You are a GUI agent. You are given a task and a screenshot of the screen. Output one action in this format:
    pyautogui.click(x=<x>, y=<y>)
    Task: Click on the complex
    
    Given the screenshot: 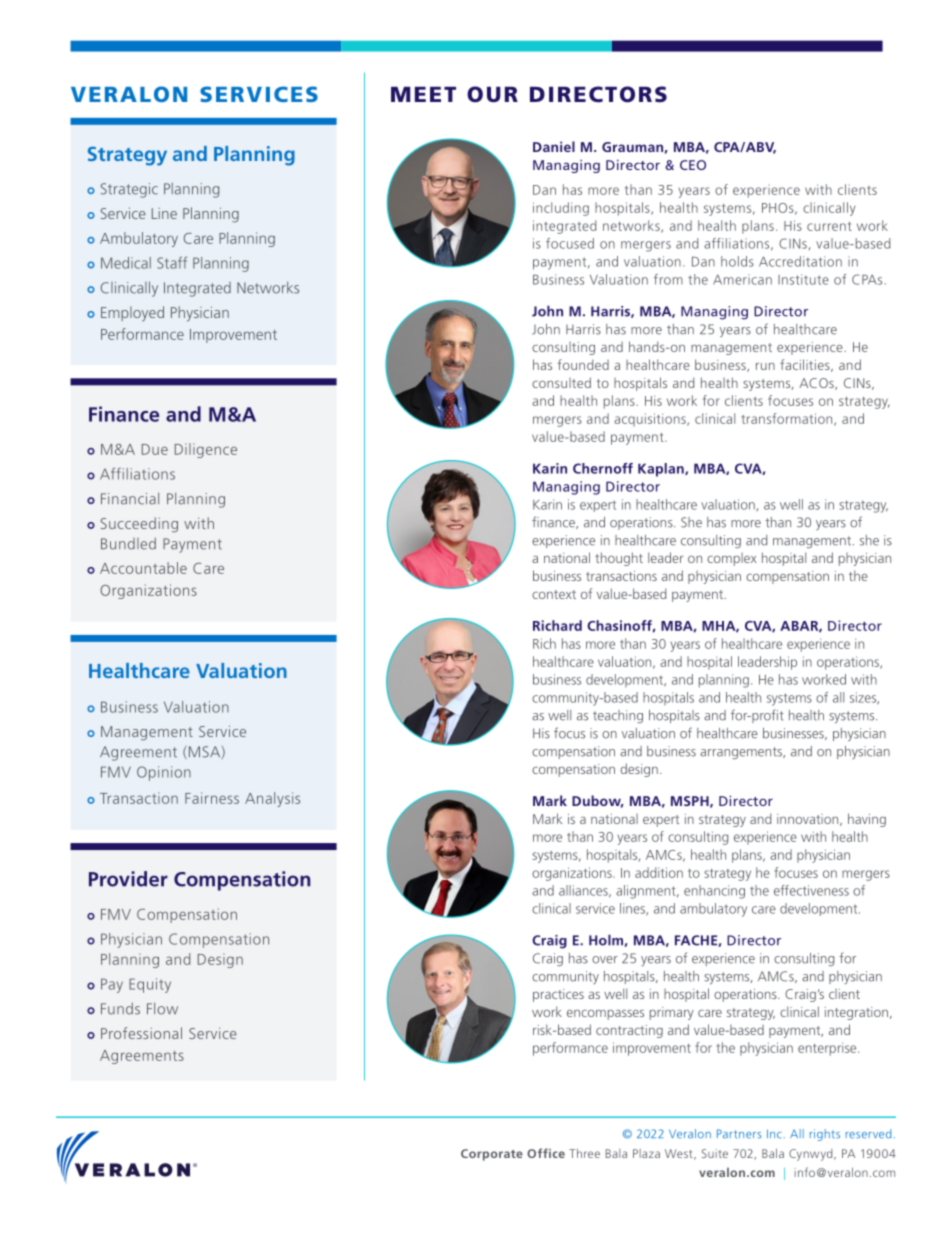 What is the action you would take?
    pyautogui.click(x=732, y=559)
